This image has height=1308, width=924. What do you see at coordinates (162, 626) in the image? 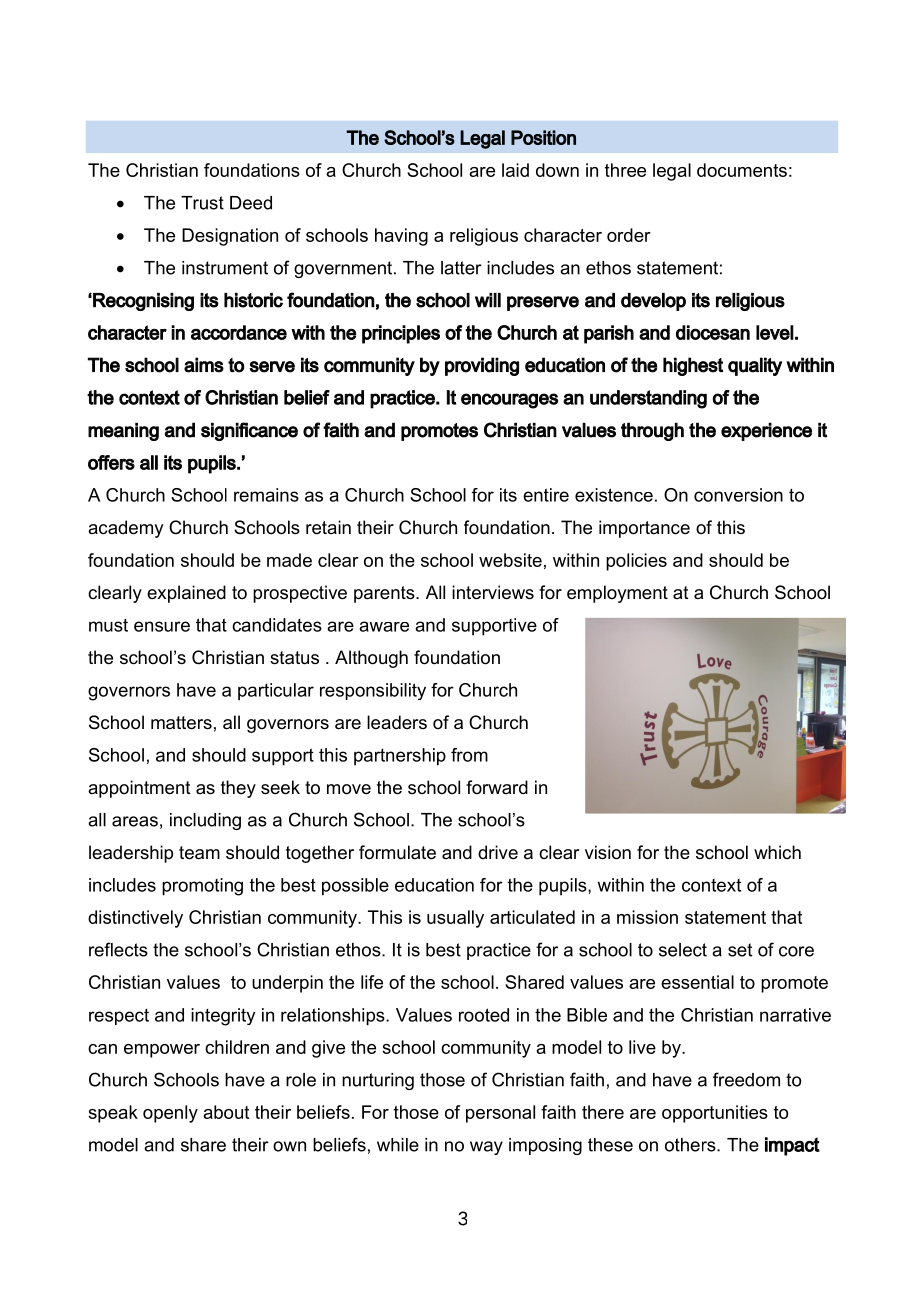
I see `ensure` at bounding box center [162, 626].
